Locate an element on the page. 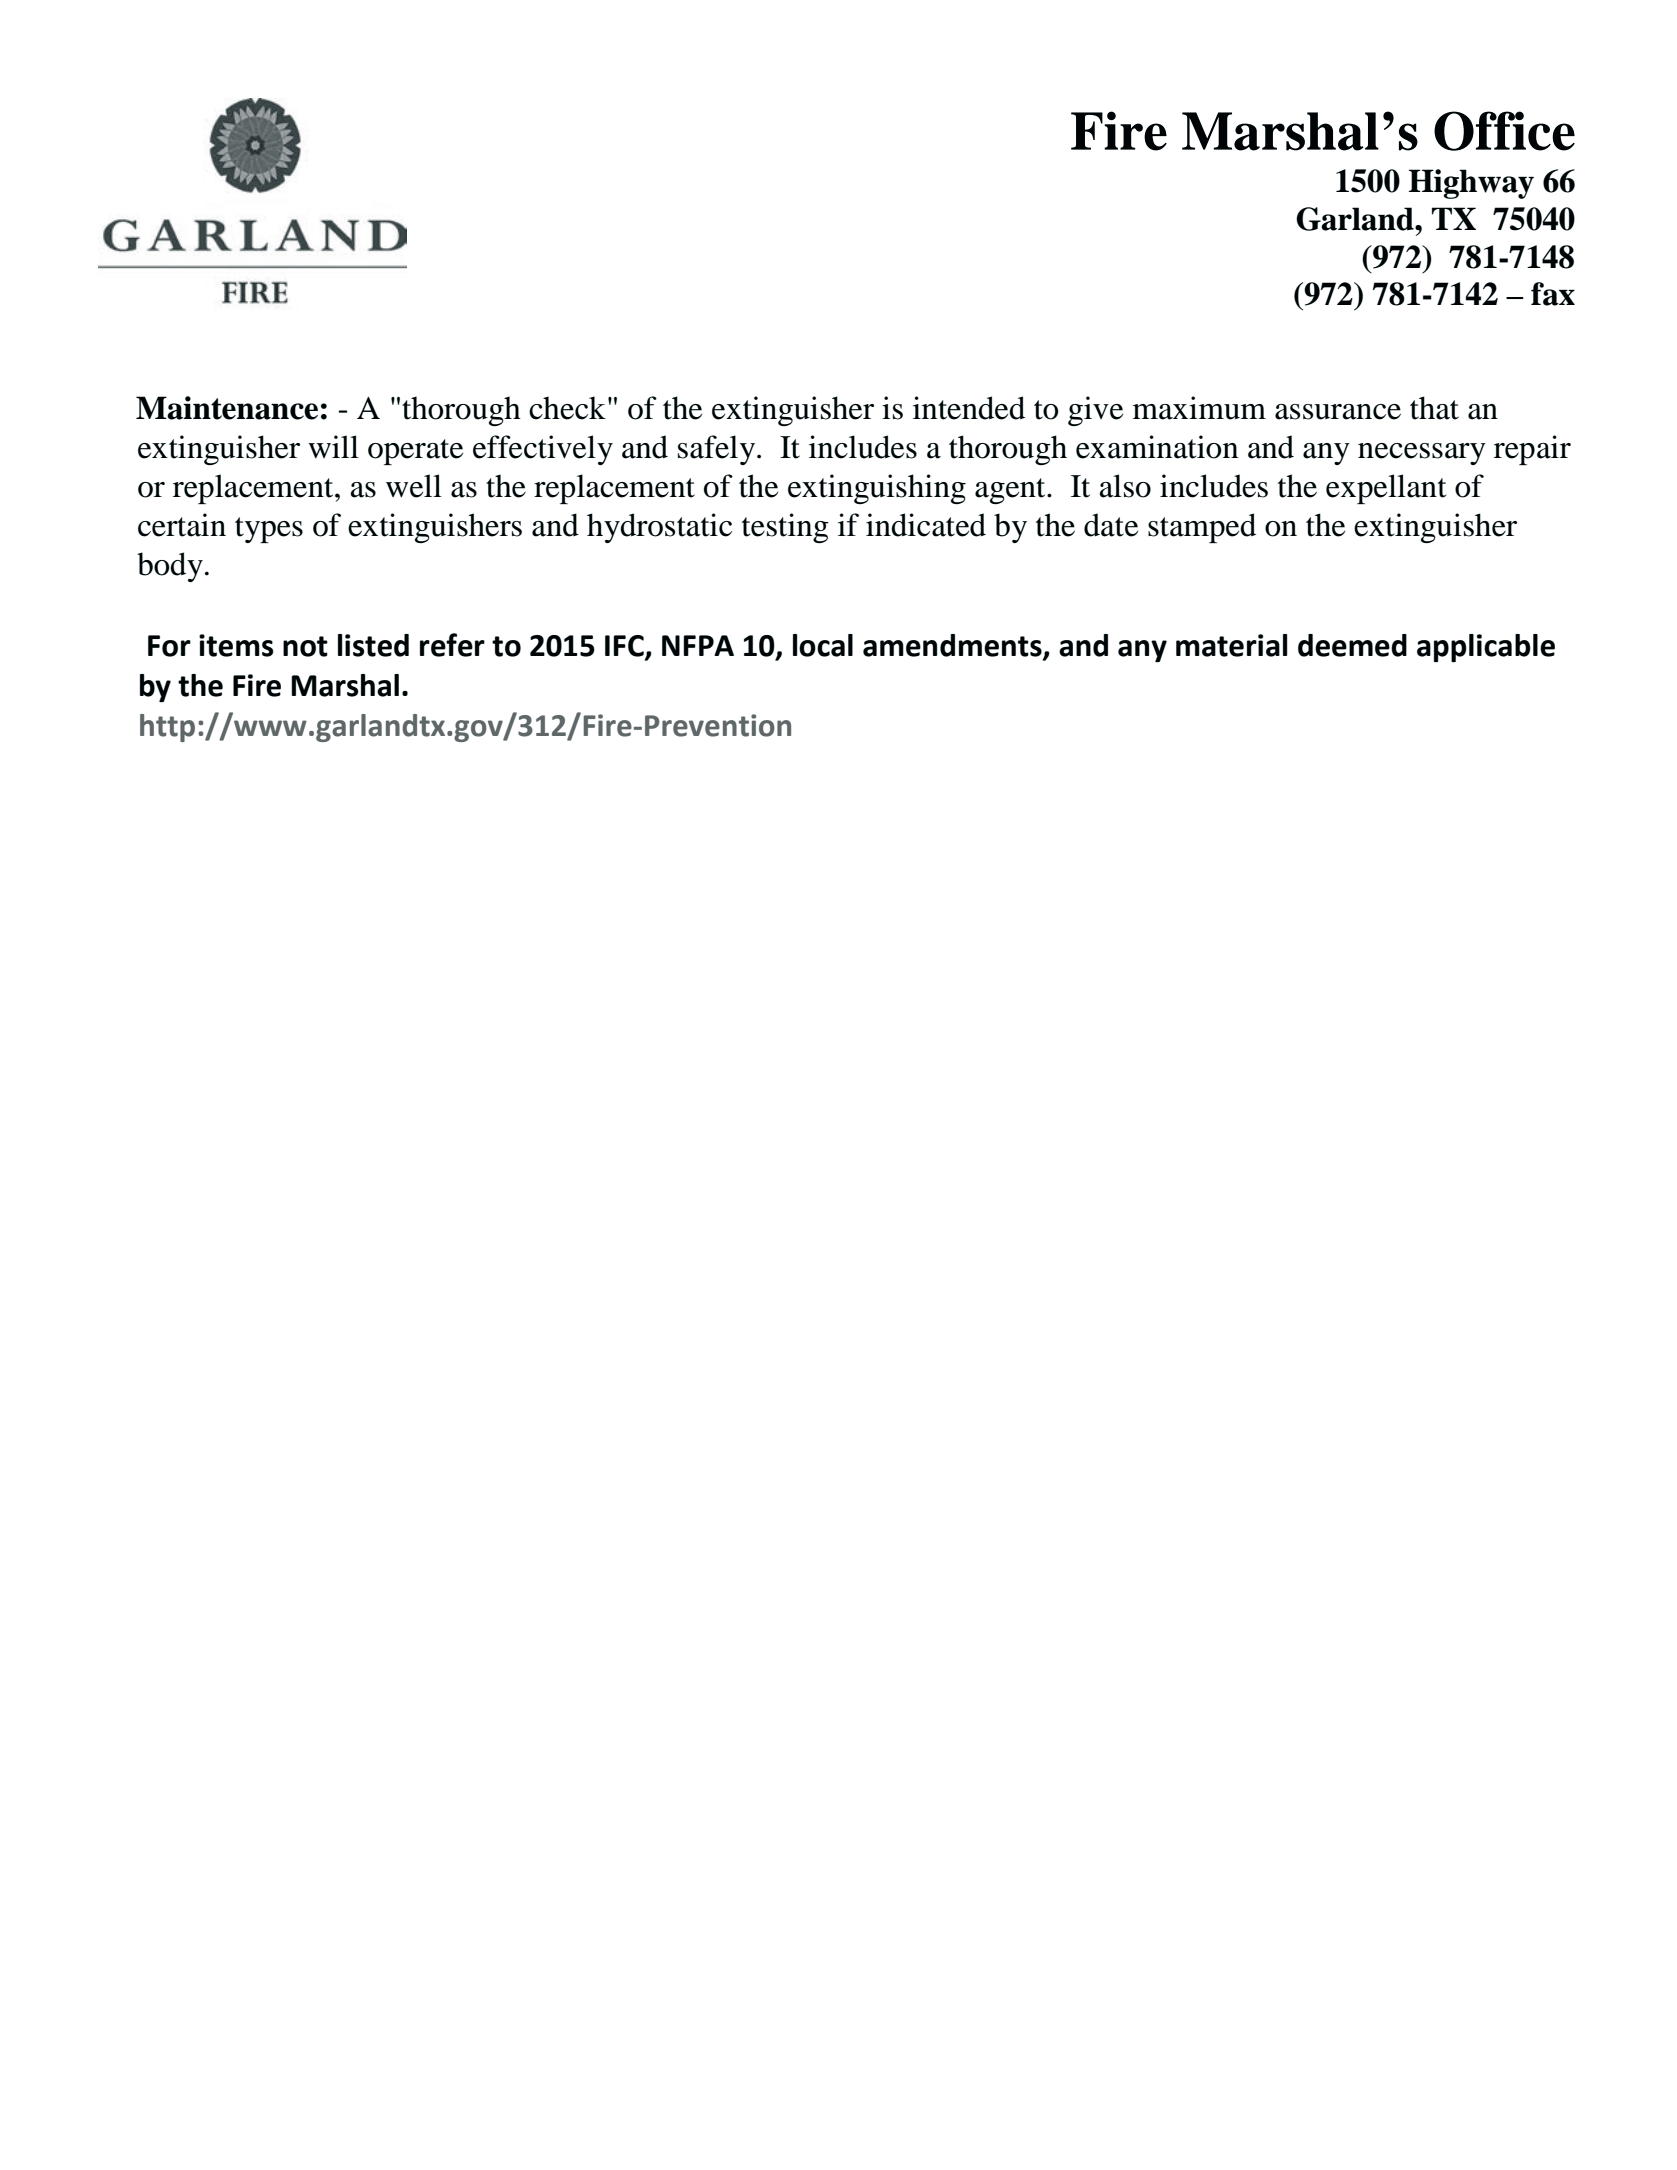 Image resolution: width=1677 pixels, height=2170 pixels. indicated is located at coordinates (926, 525).
